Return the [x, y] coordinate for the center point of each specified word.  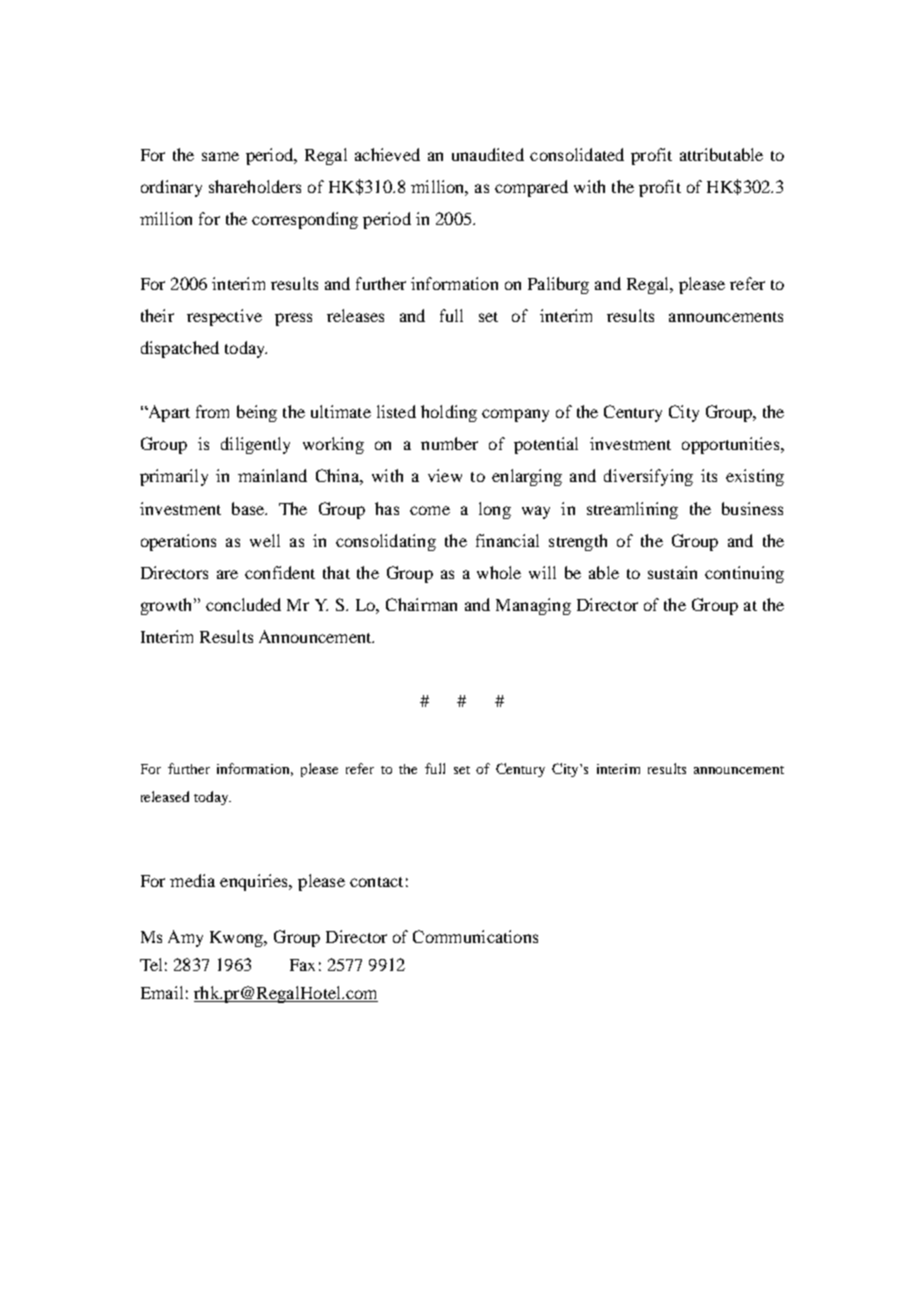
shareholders [255, 186]
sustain [672, 572]
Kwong [238, 939]
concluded [243, 604]
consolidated [577, 154]
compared [531, 188]
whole [499, 572]
